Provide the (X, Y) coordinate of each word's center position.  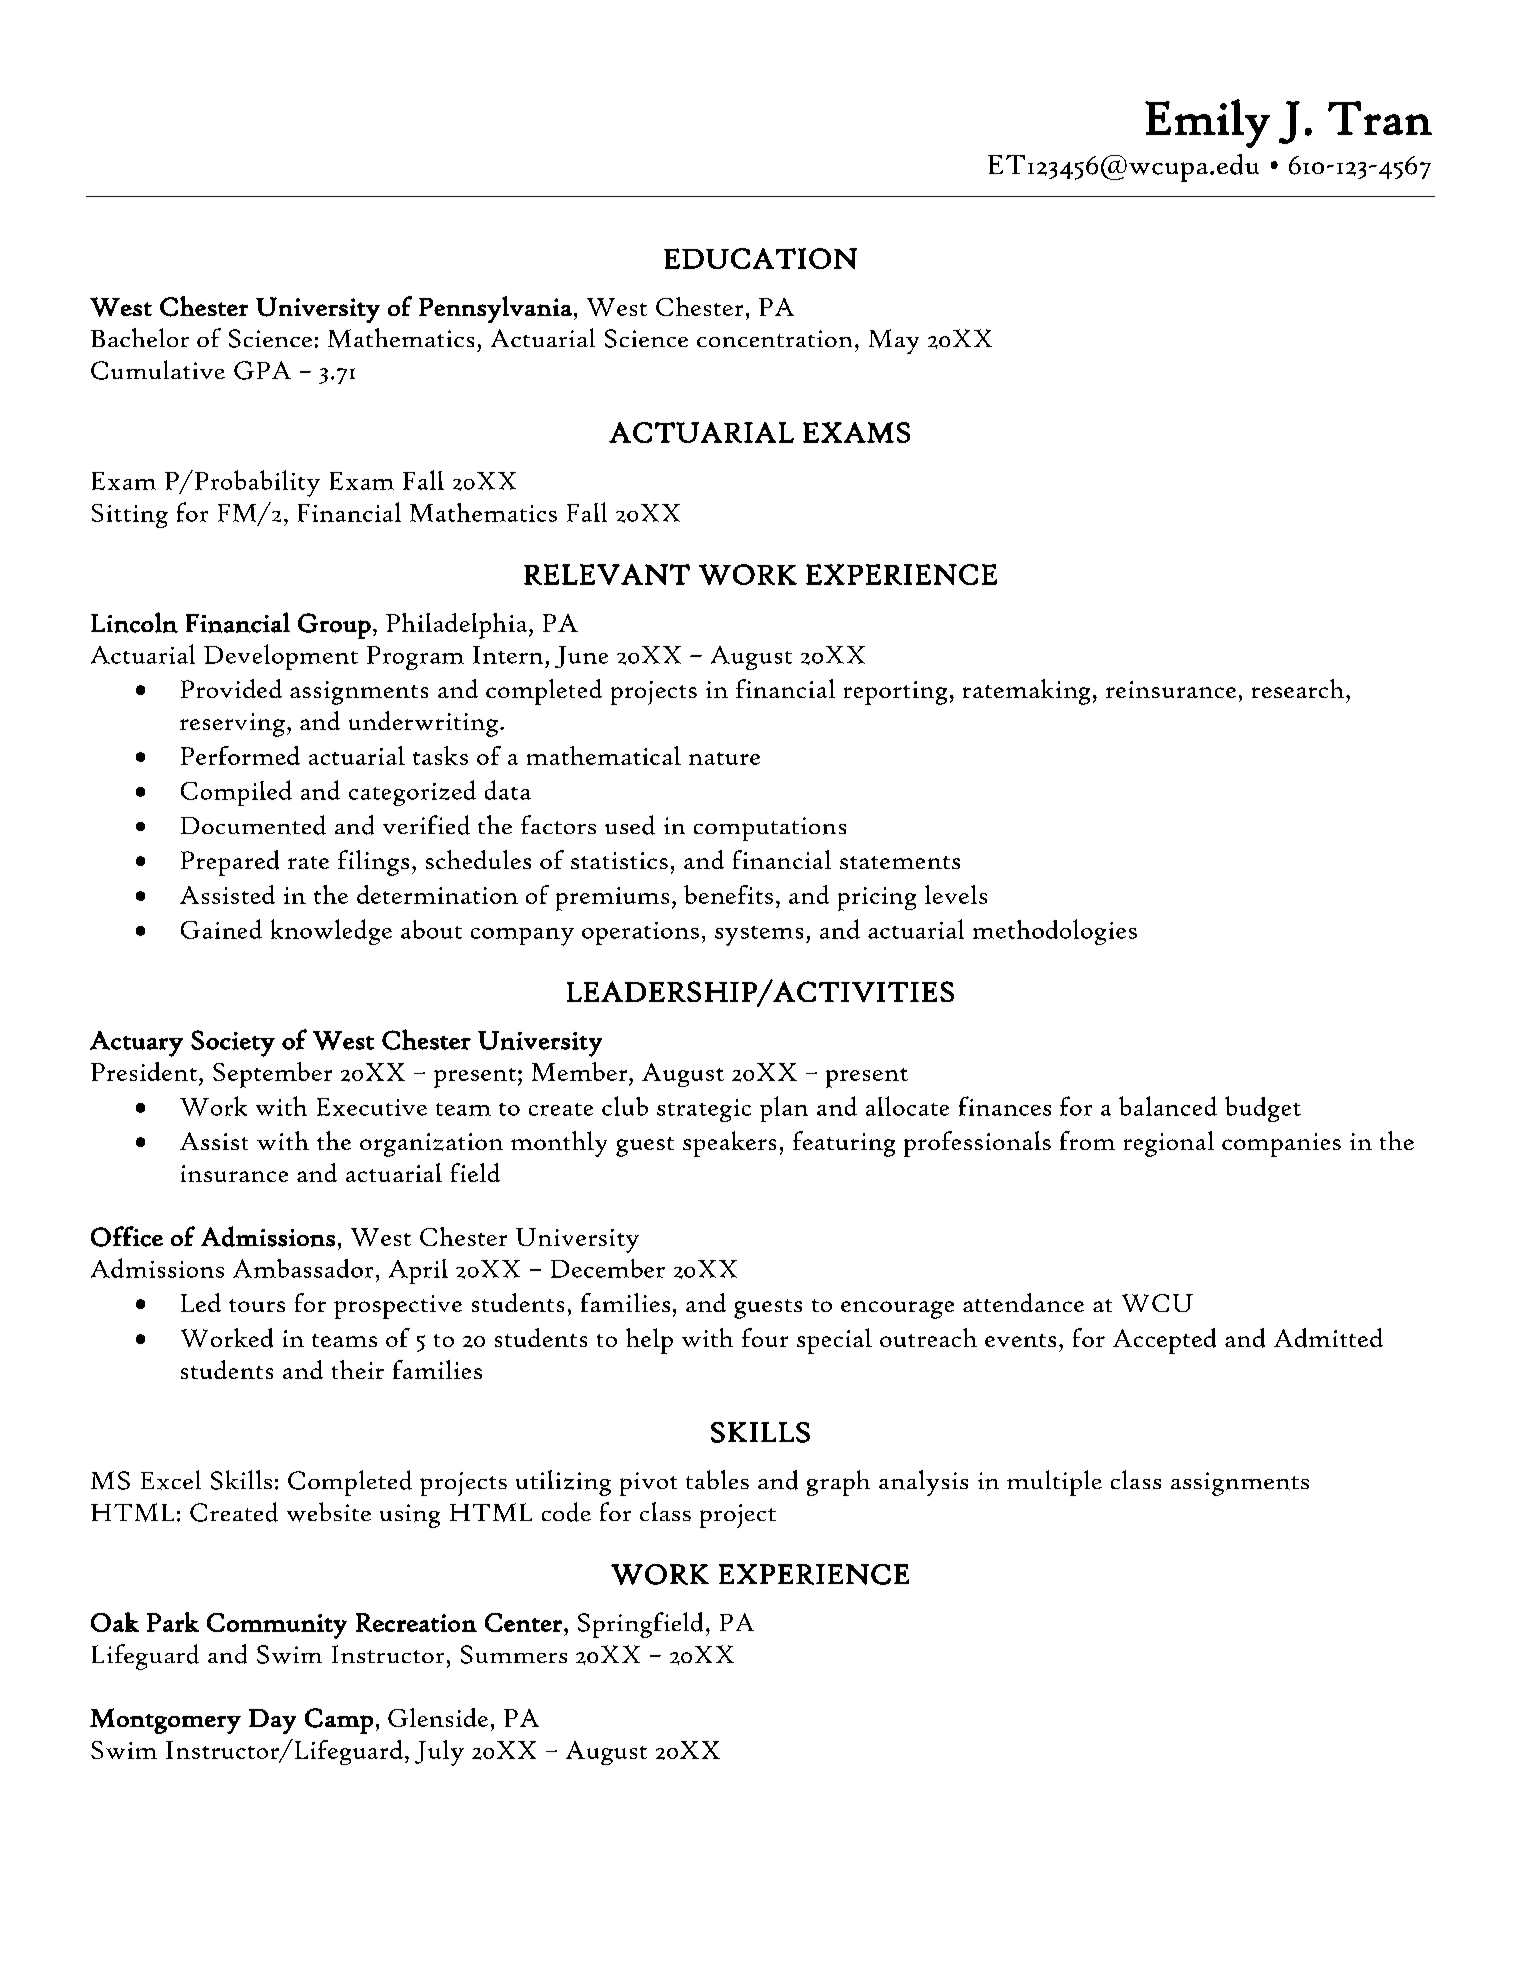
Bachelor (140, 337)
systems (759, 936)
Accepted (1164, 1341)
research (1299, 688)
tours (257, 1305)
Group (334, 626)
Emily (1207, 123)
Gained (221, 929)
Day (272, 1721)
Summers (514, 1654)
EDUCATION (760, 258)
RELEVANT (607, 574)
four (765, 1337)
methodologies (1055, 932)
